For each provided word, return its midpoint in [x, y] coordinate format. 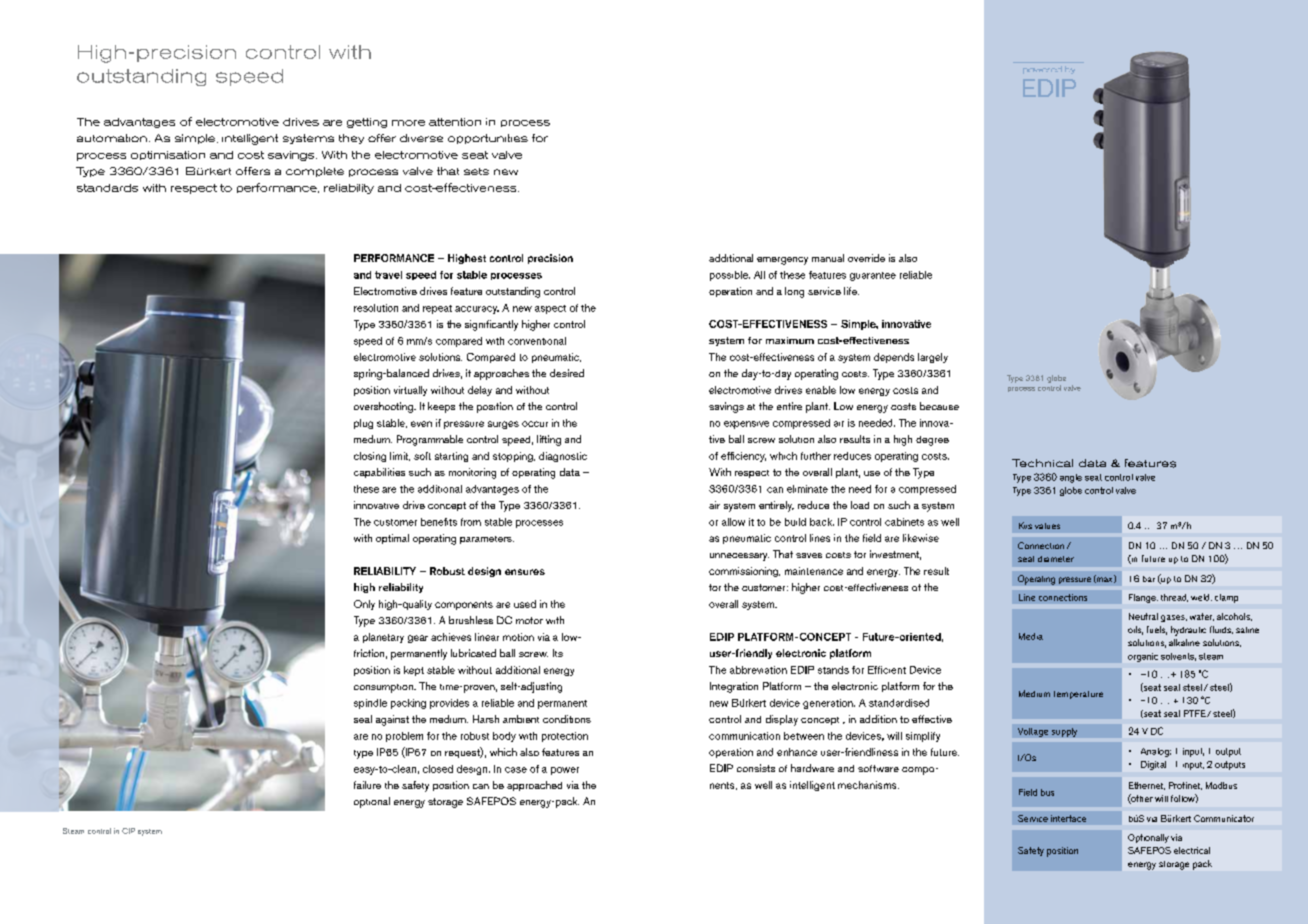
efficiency [743, 457]
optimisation [168, 155]
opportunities [488, 139]
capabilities [379, 473]
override [866, 258]
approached [534, 786]
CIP [128, 831]
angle [1071, 478]
